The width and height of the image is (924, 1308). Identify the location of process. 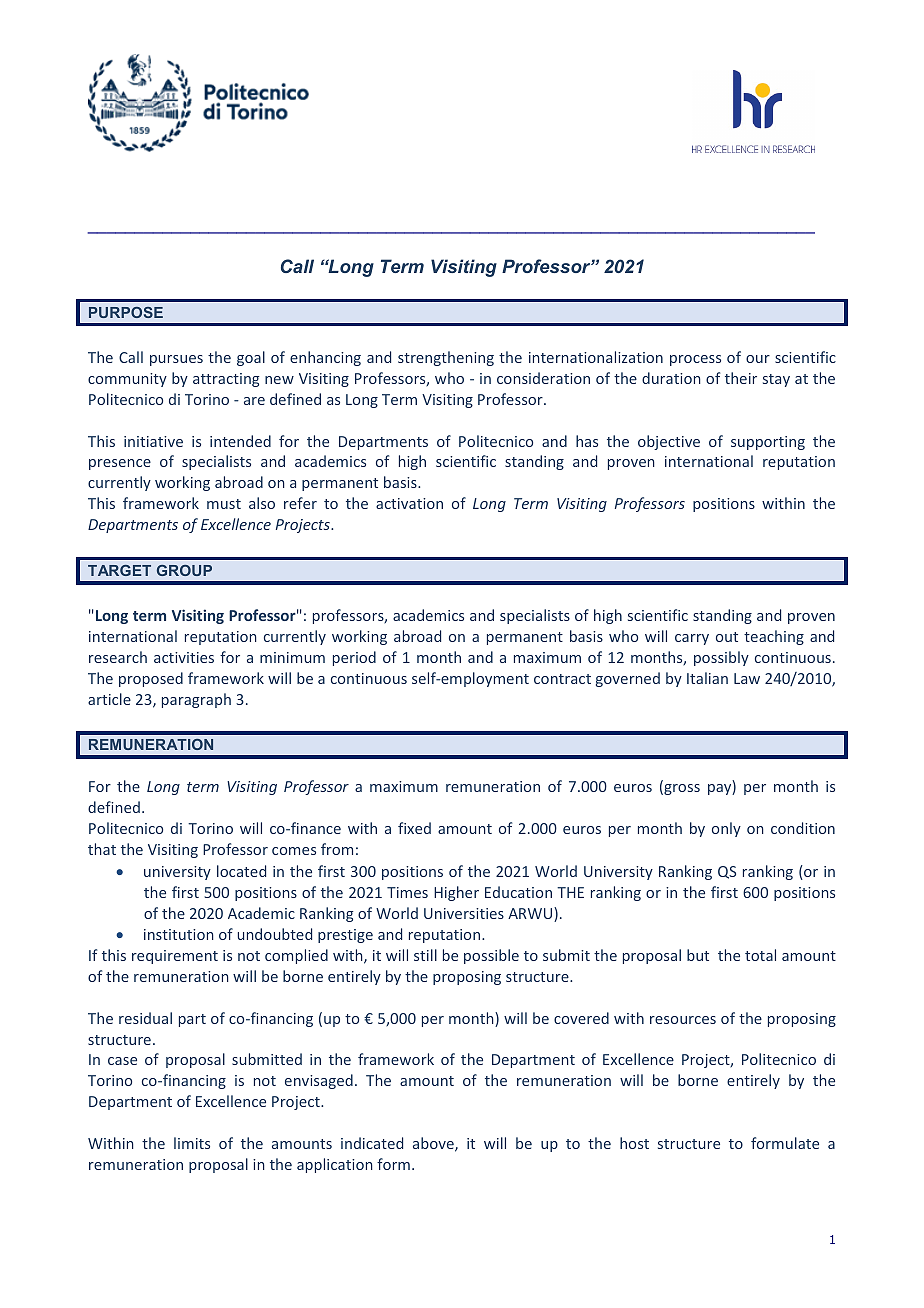
(695, 360).
